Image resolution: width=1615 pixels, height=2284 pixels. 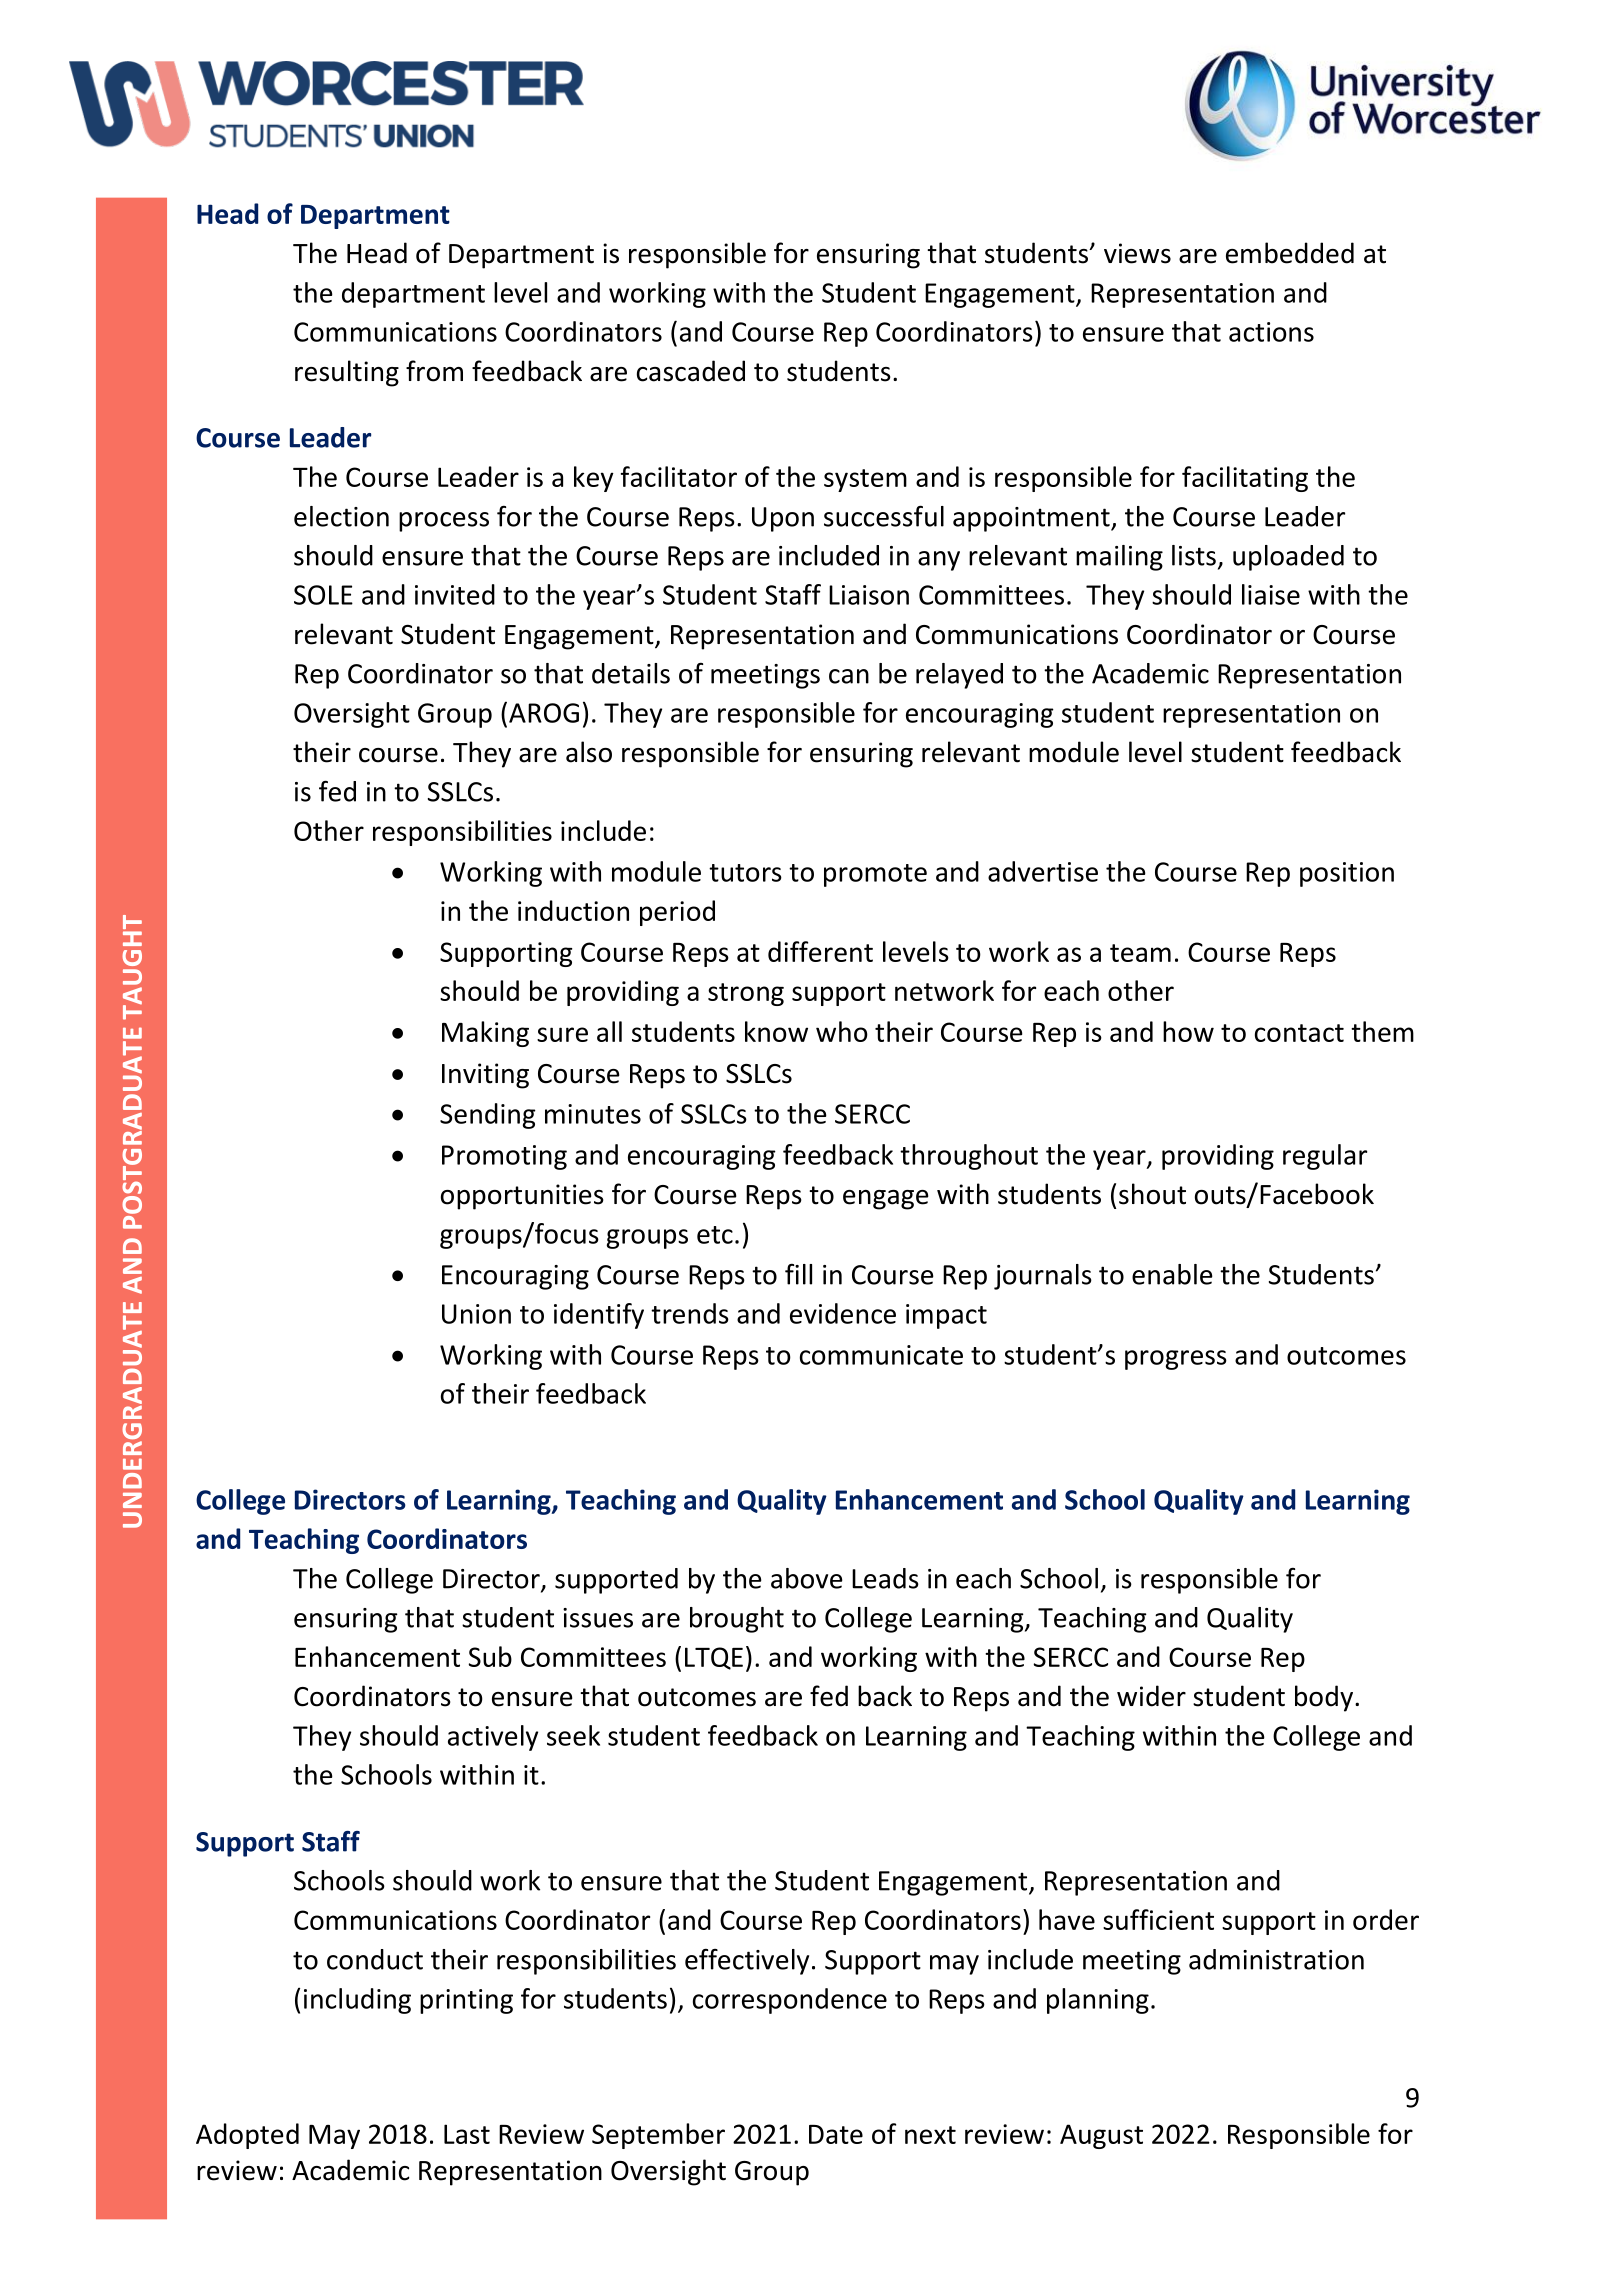 What do you see at coordinates (1271, 332) in the screenshot?
I see `actions` at bounding box center [1271, 332].
